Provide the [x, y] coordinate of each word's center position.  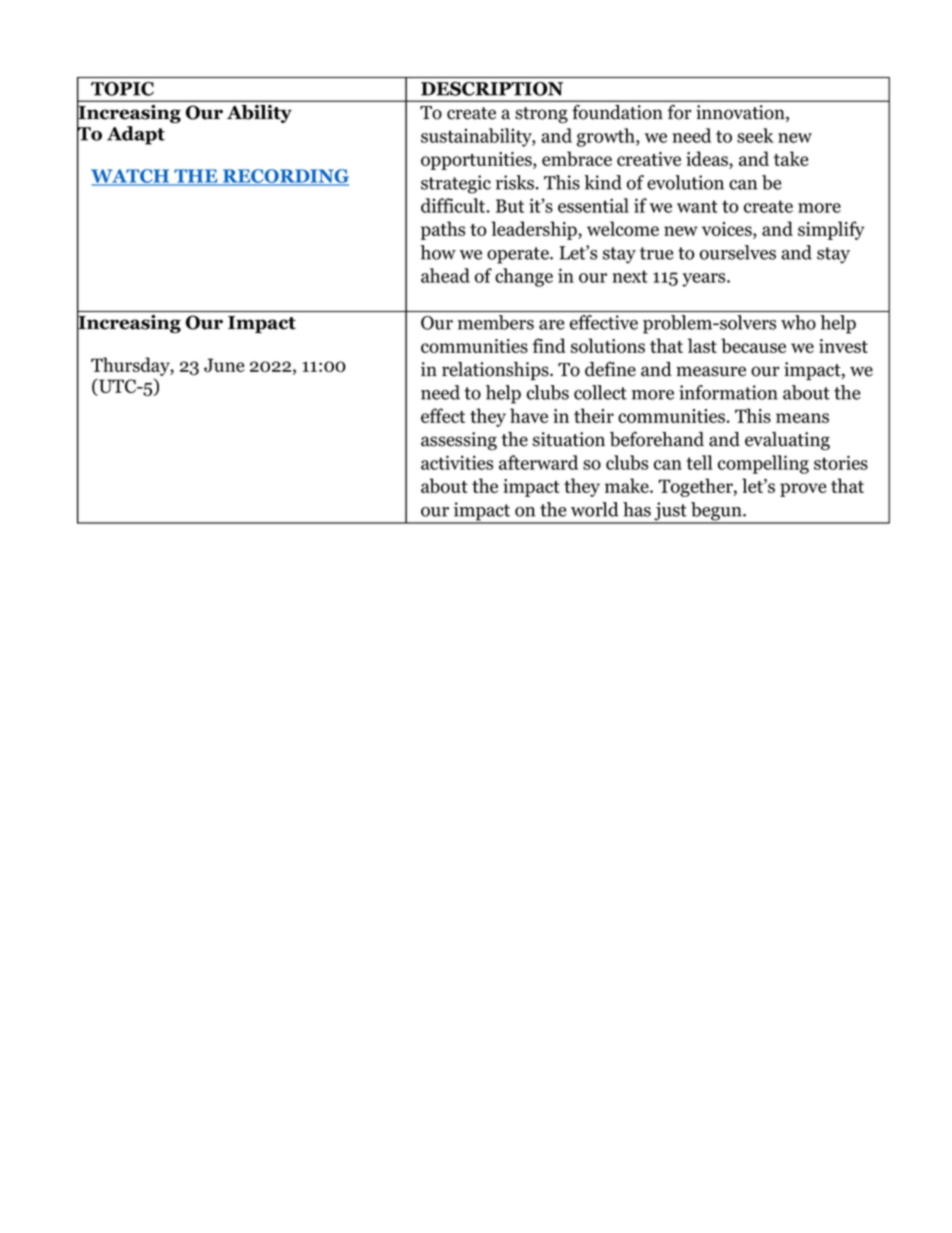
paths [443, 230]
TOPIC [122, 89]
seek [755, 135]
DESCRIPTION [492, 89]
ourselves [738, 252]
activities [457, 462]
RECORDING [285, 177]
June [224, 365]
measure [711, 371]
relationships [496, 371]
